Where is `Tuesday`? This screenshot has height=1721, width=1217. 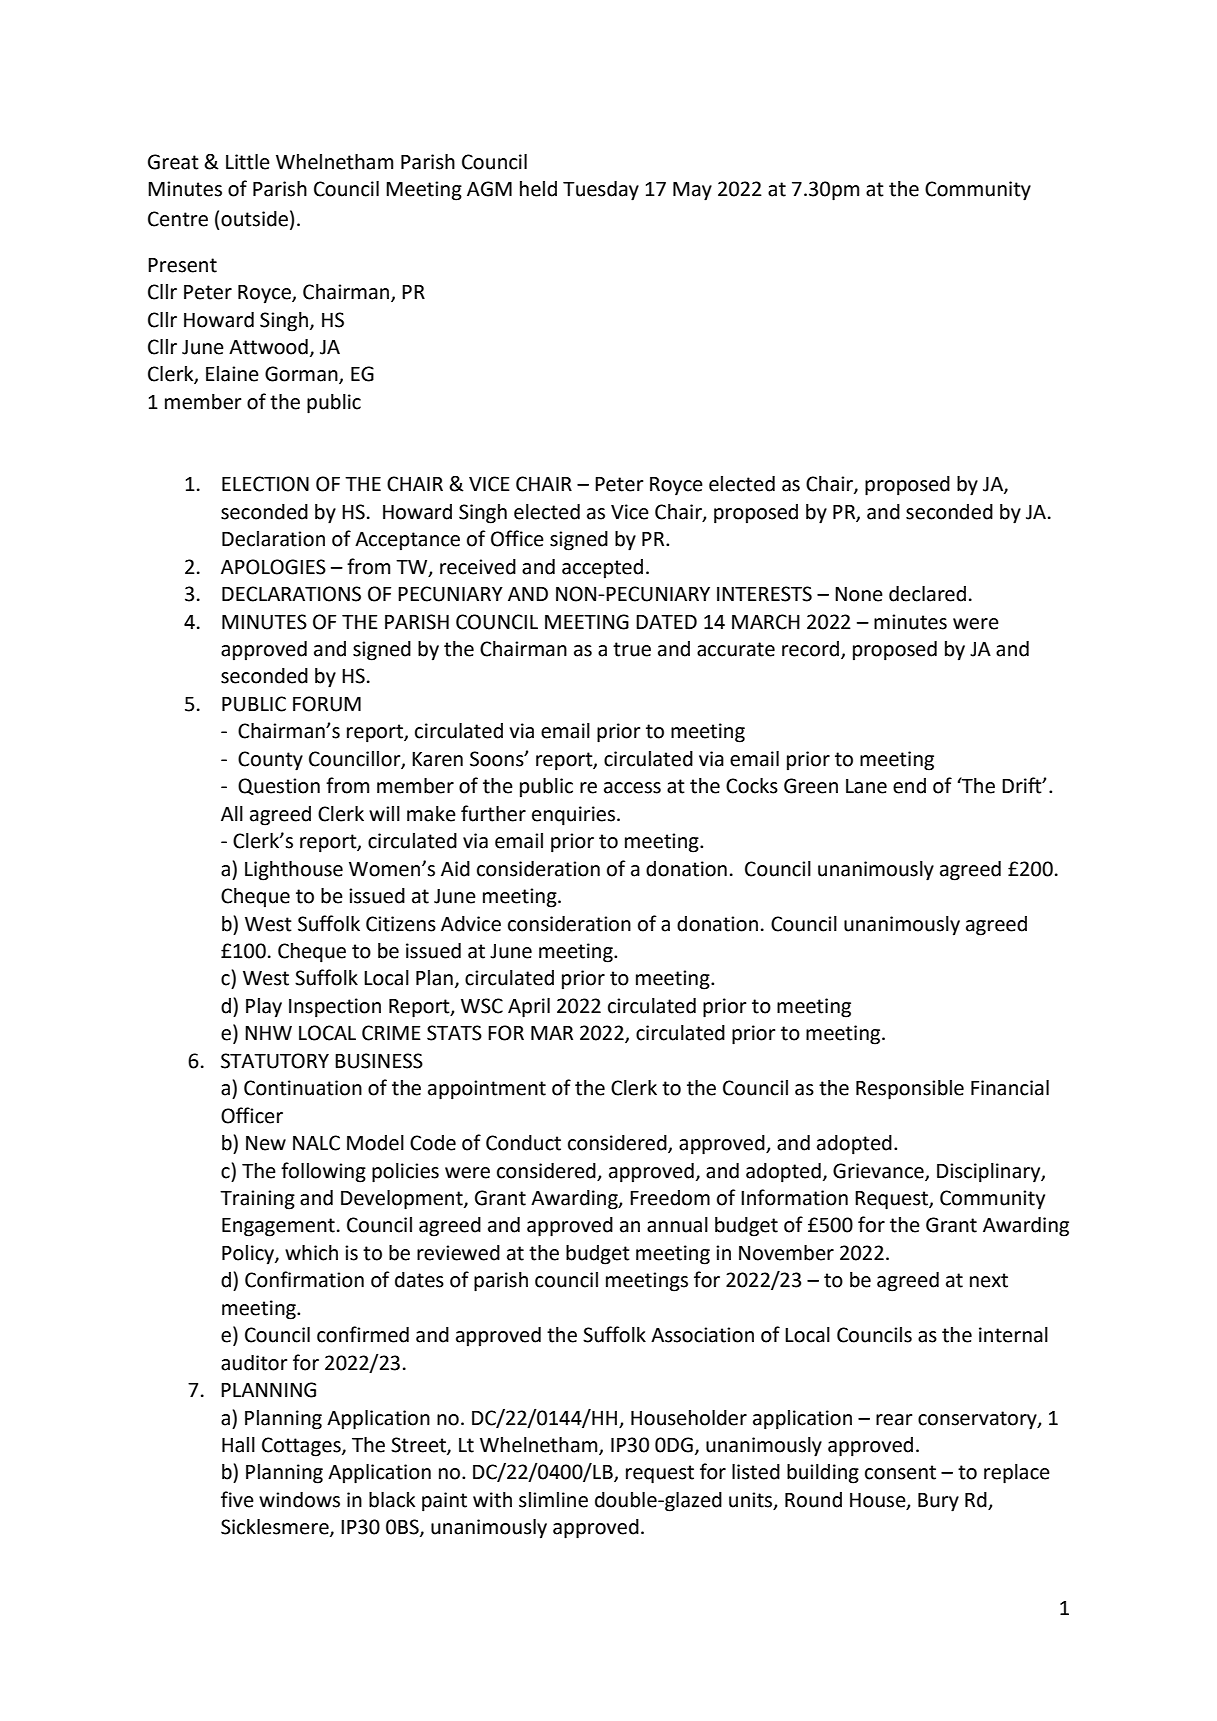 Tuesday is located at coordinates (601, 191).
